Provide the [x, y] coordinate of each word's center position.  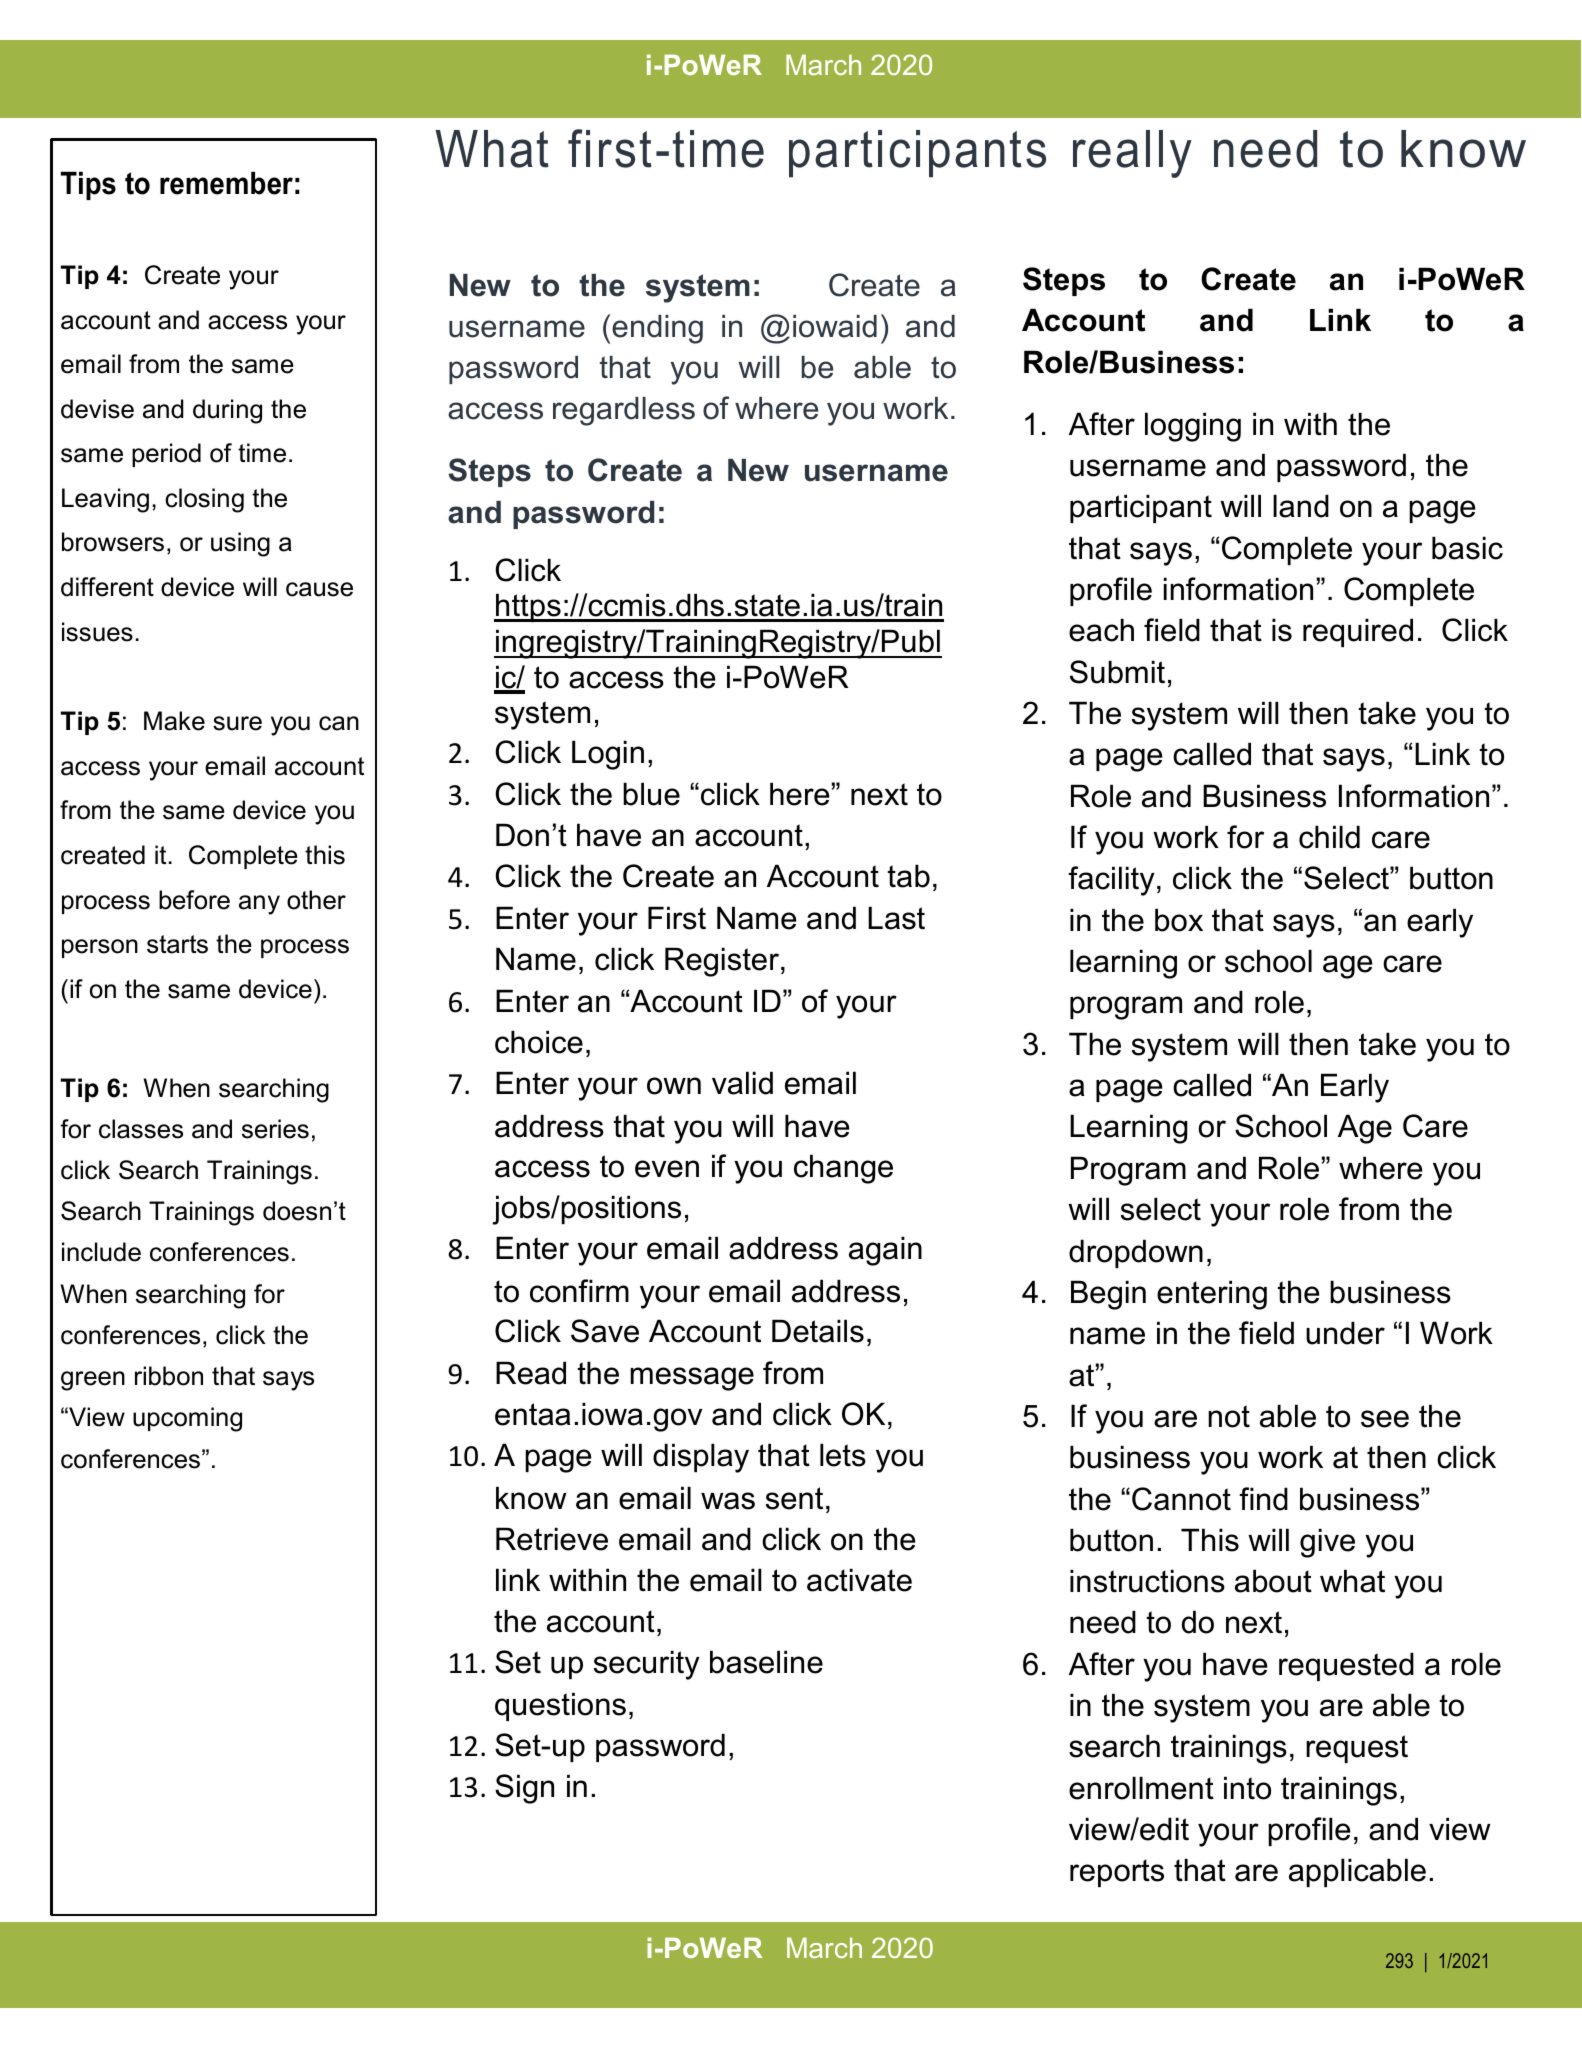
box [1179, 920]
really [1132, 154]
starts [177, 944]
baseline [766, 1662]
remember [226, 183]
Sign [524, 1789]
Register [723, 962]
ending [657, 329]
